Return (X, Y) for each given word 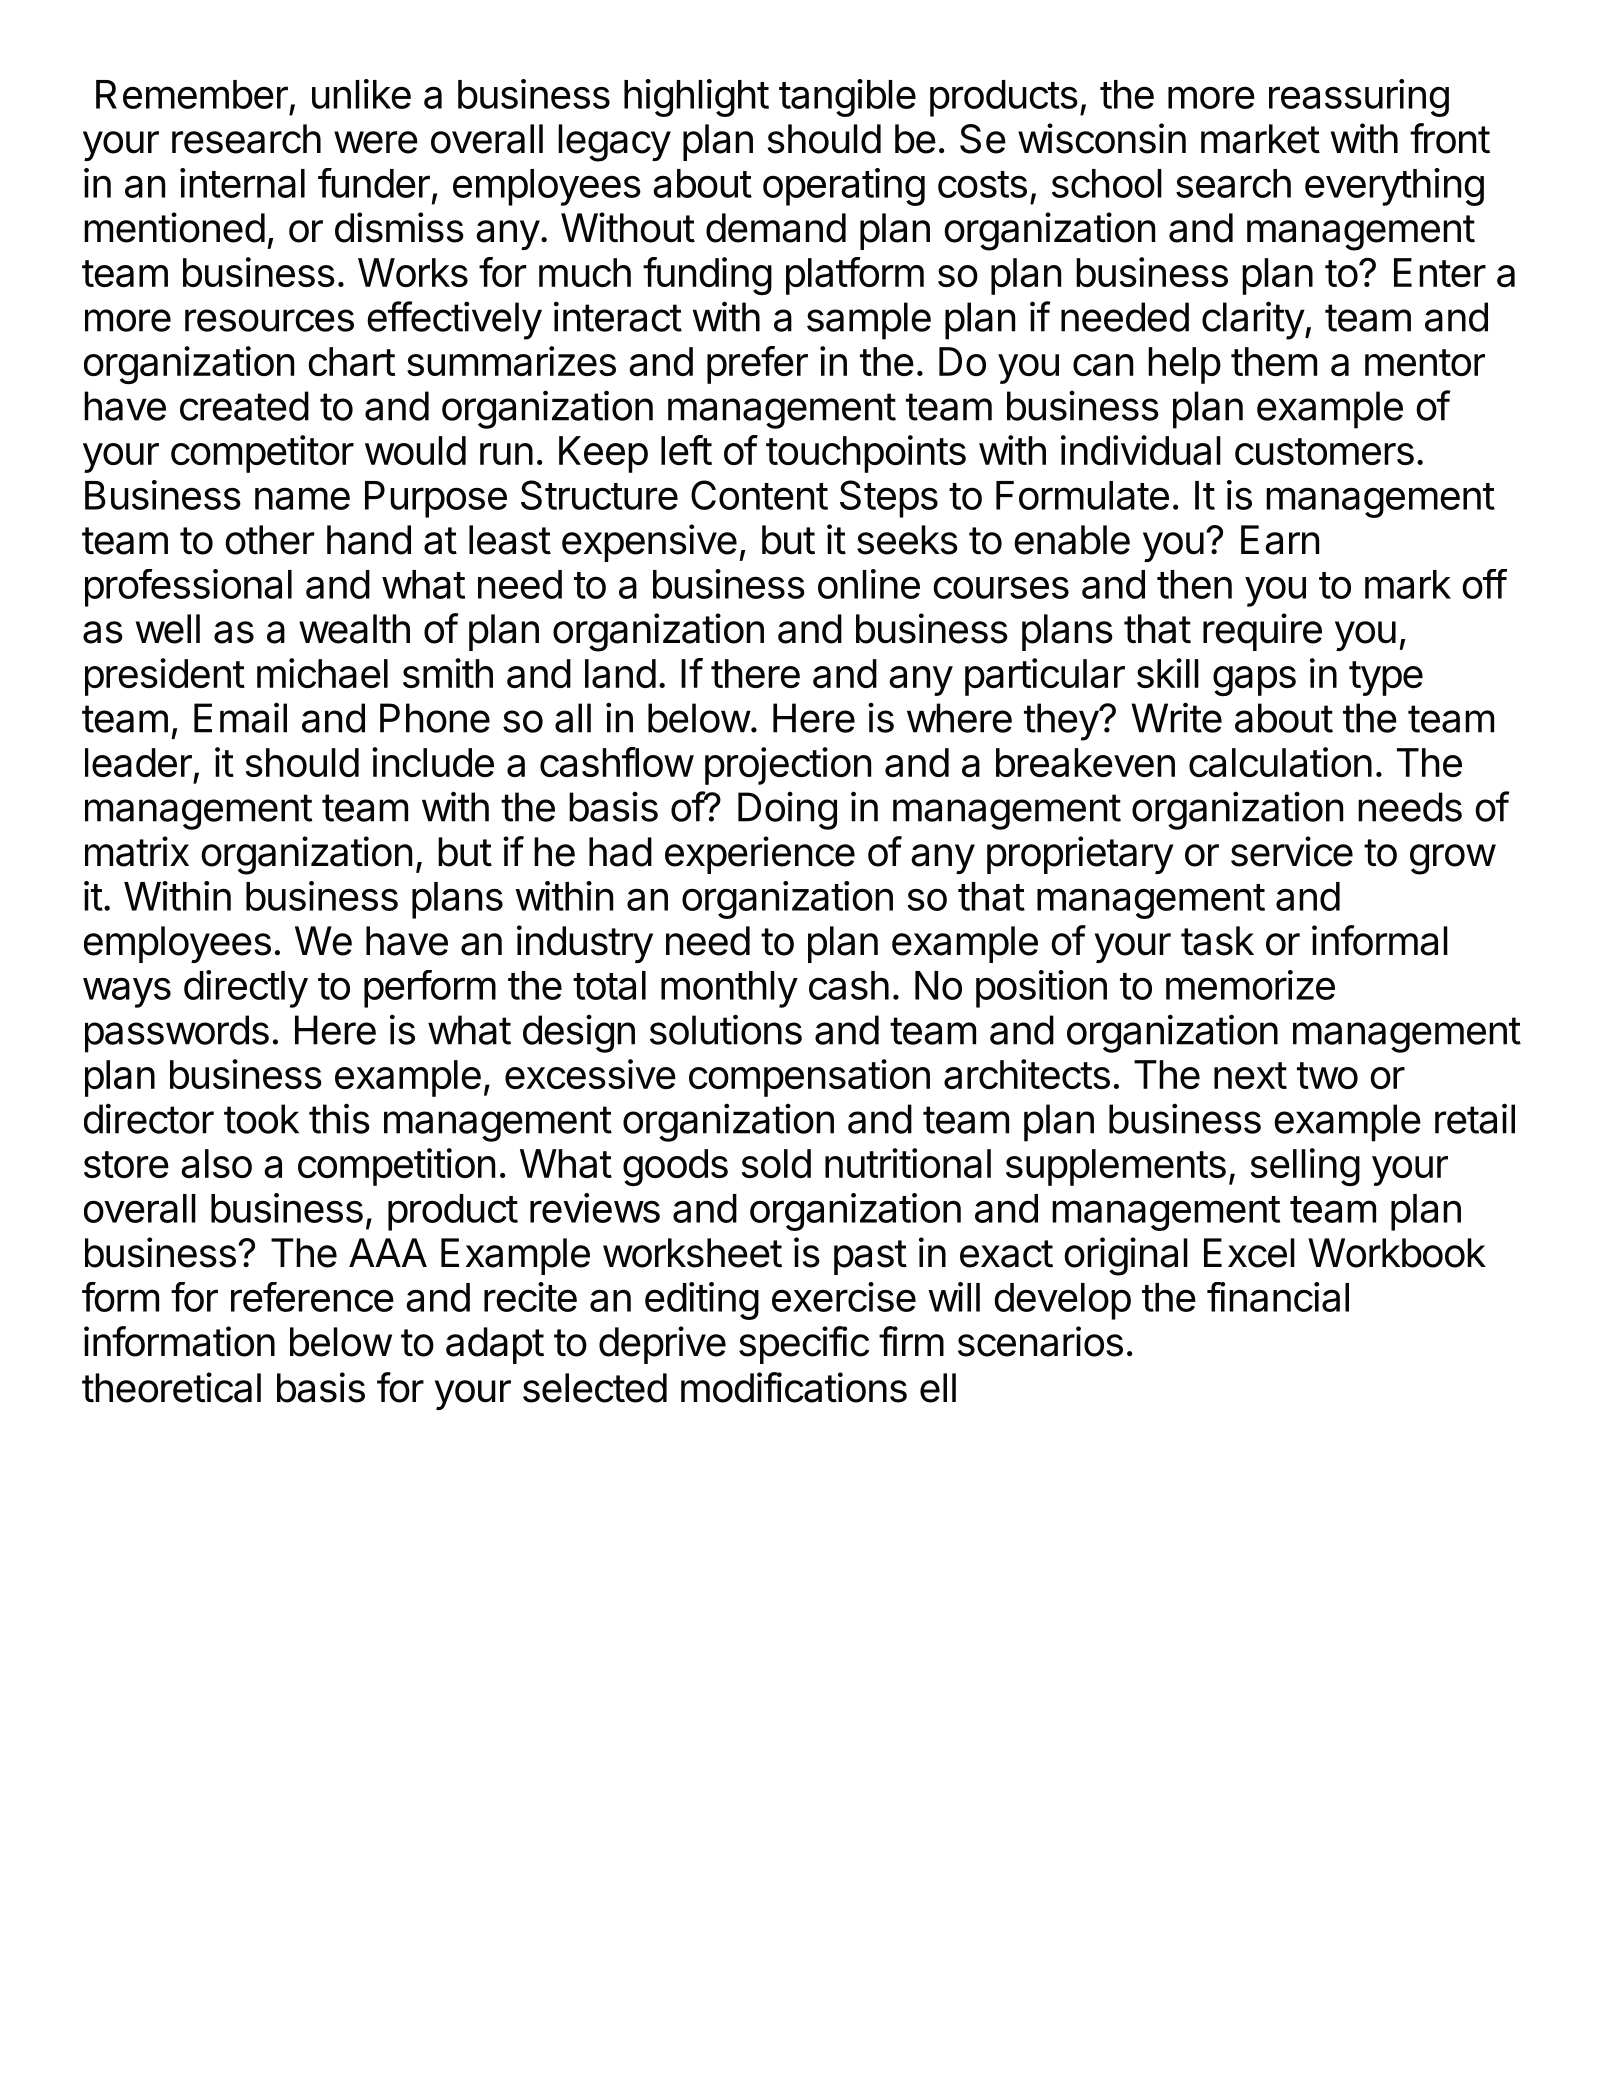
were (376, 142)
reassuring (1359, 98)
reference (312, 1297)
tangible (847, 98)
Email (240, 717)
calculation (1280, 762)
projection (788, 766)
